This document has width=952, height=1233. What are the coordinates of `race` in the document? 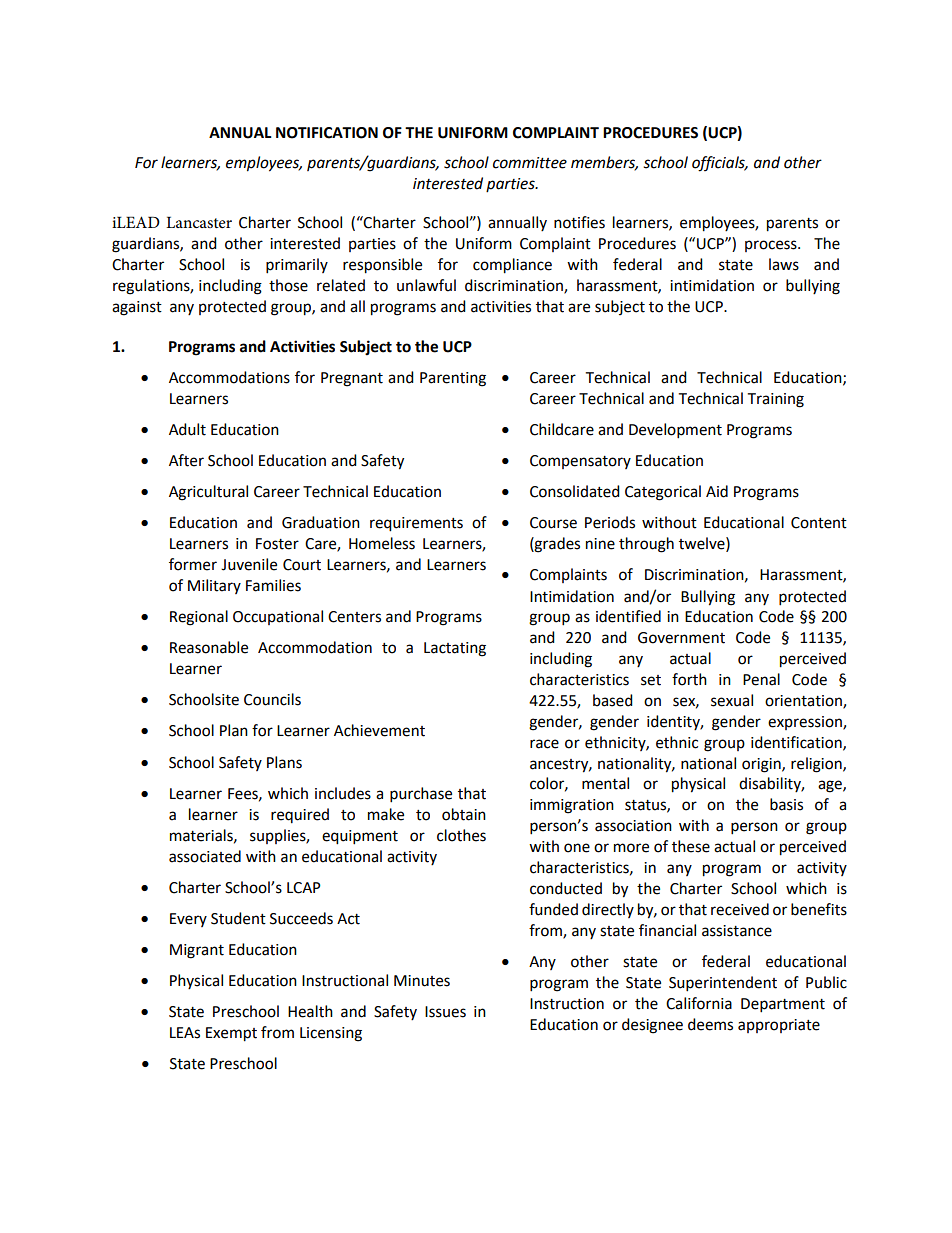 It's located at (544, 744).
